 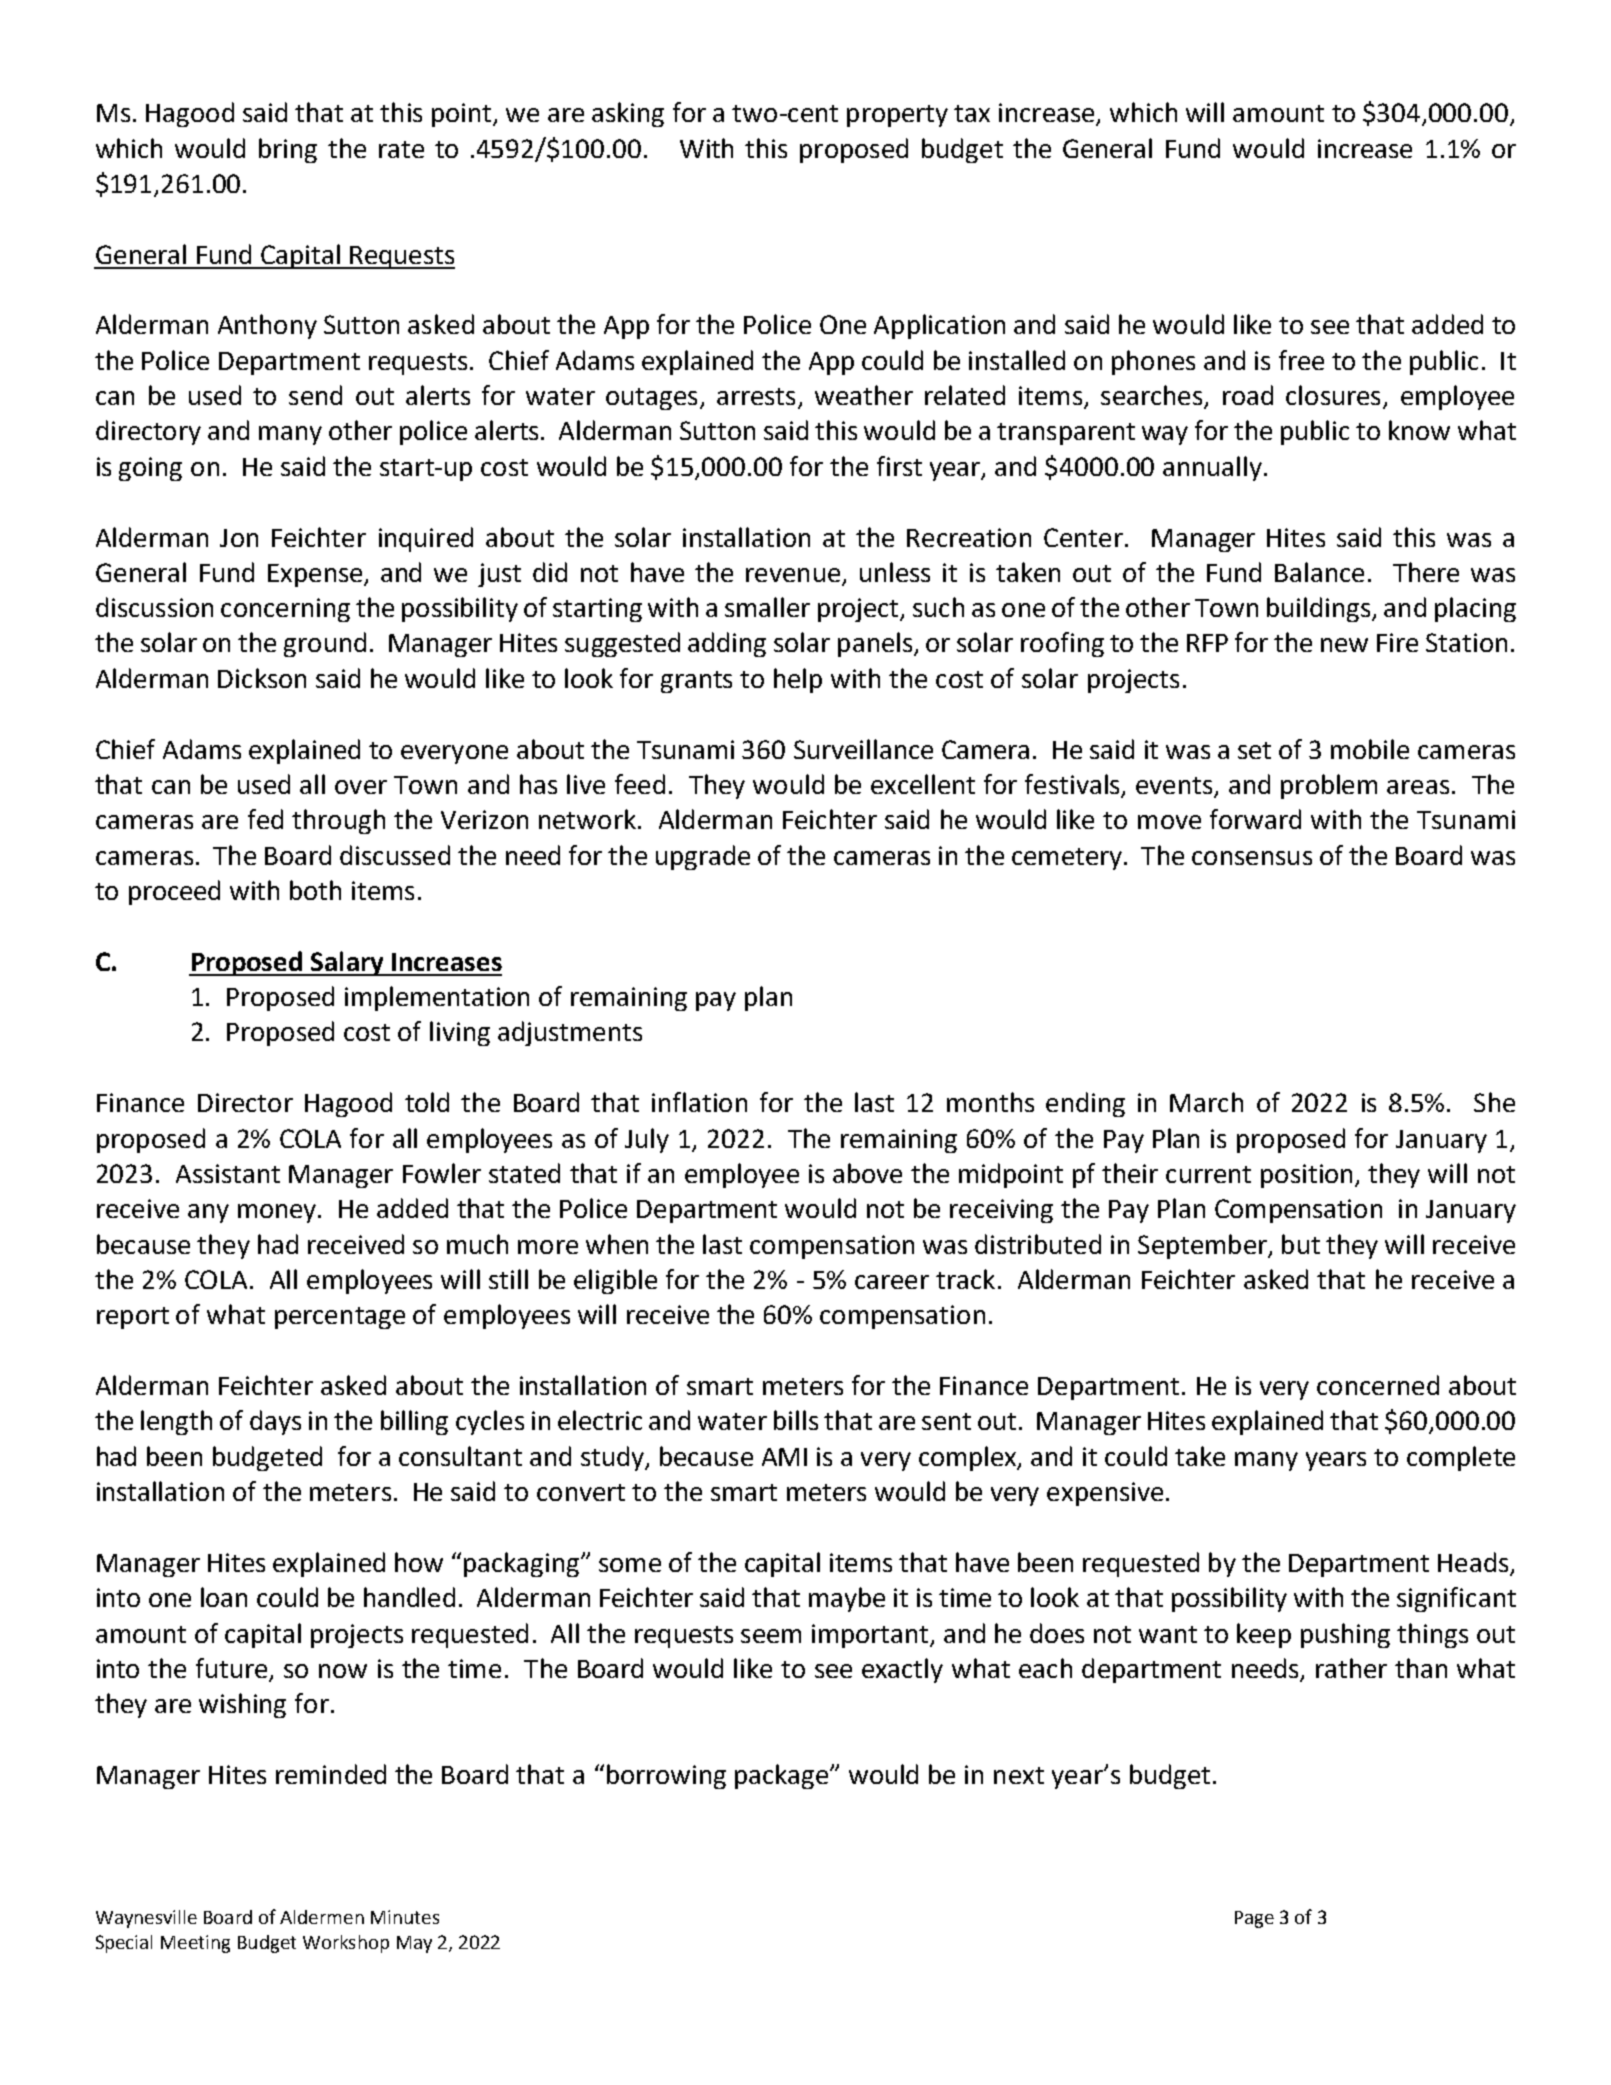 I want to click on bring, so click(x=288, y=150).
